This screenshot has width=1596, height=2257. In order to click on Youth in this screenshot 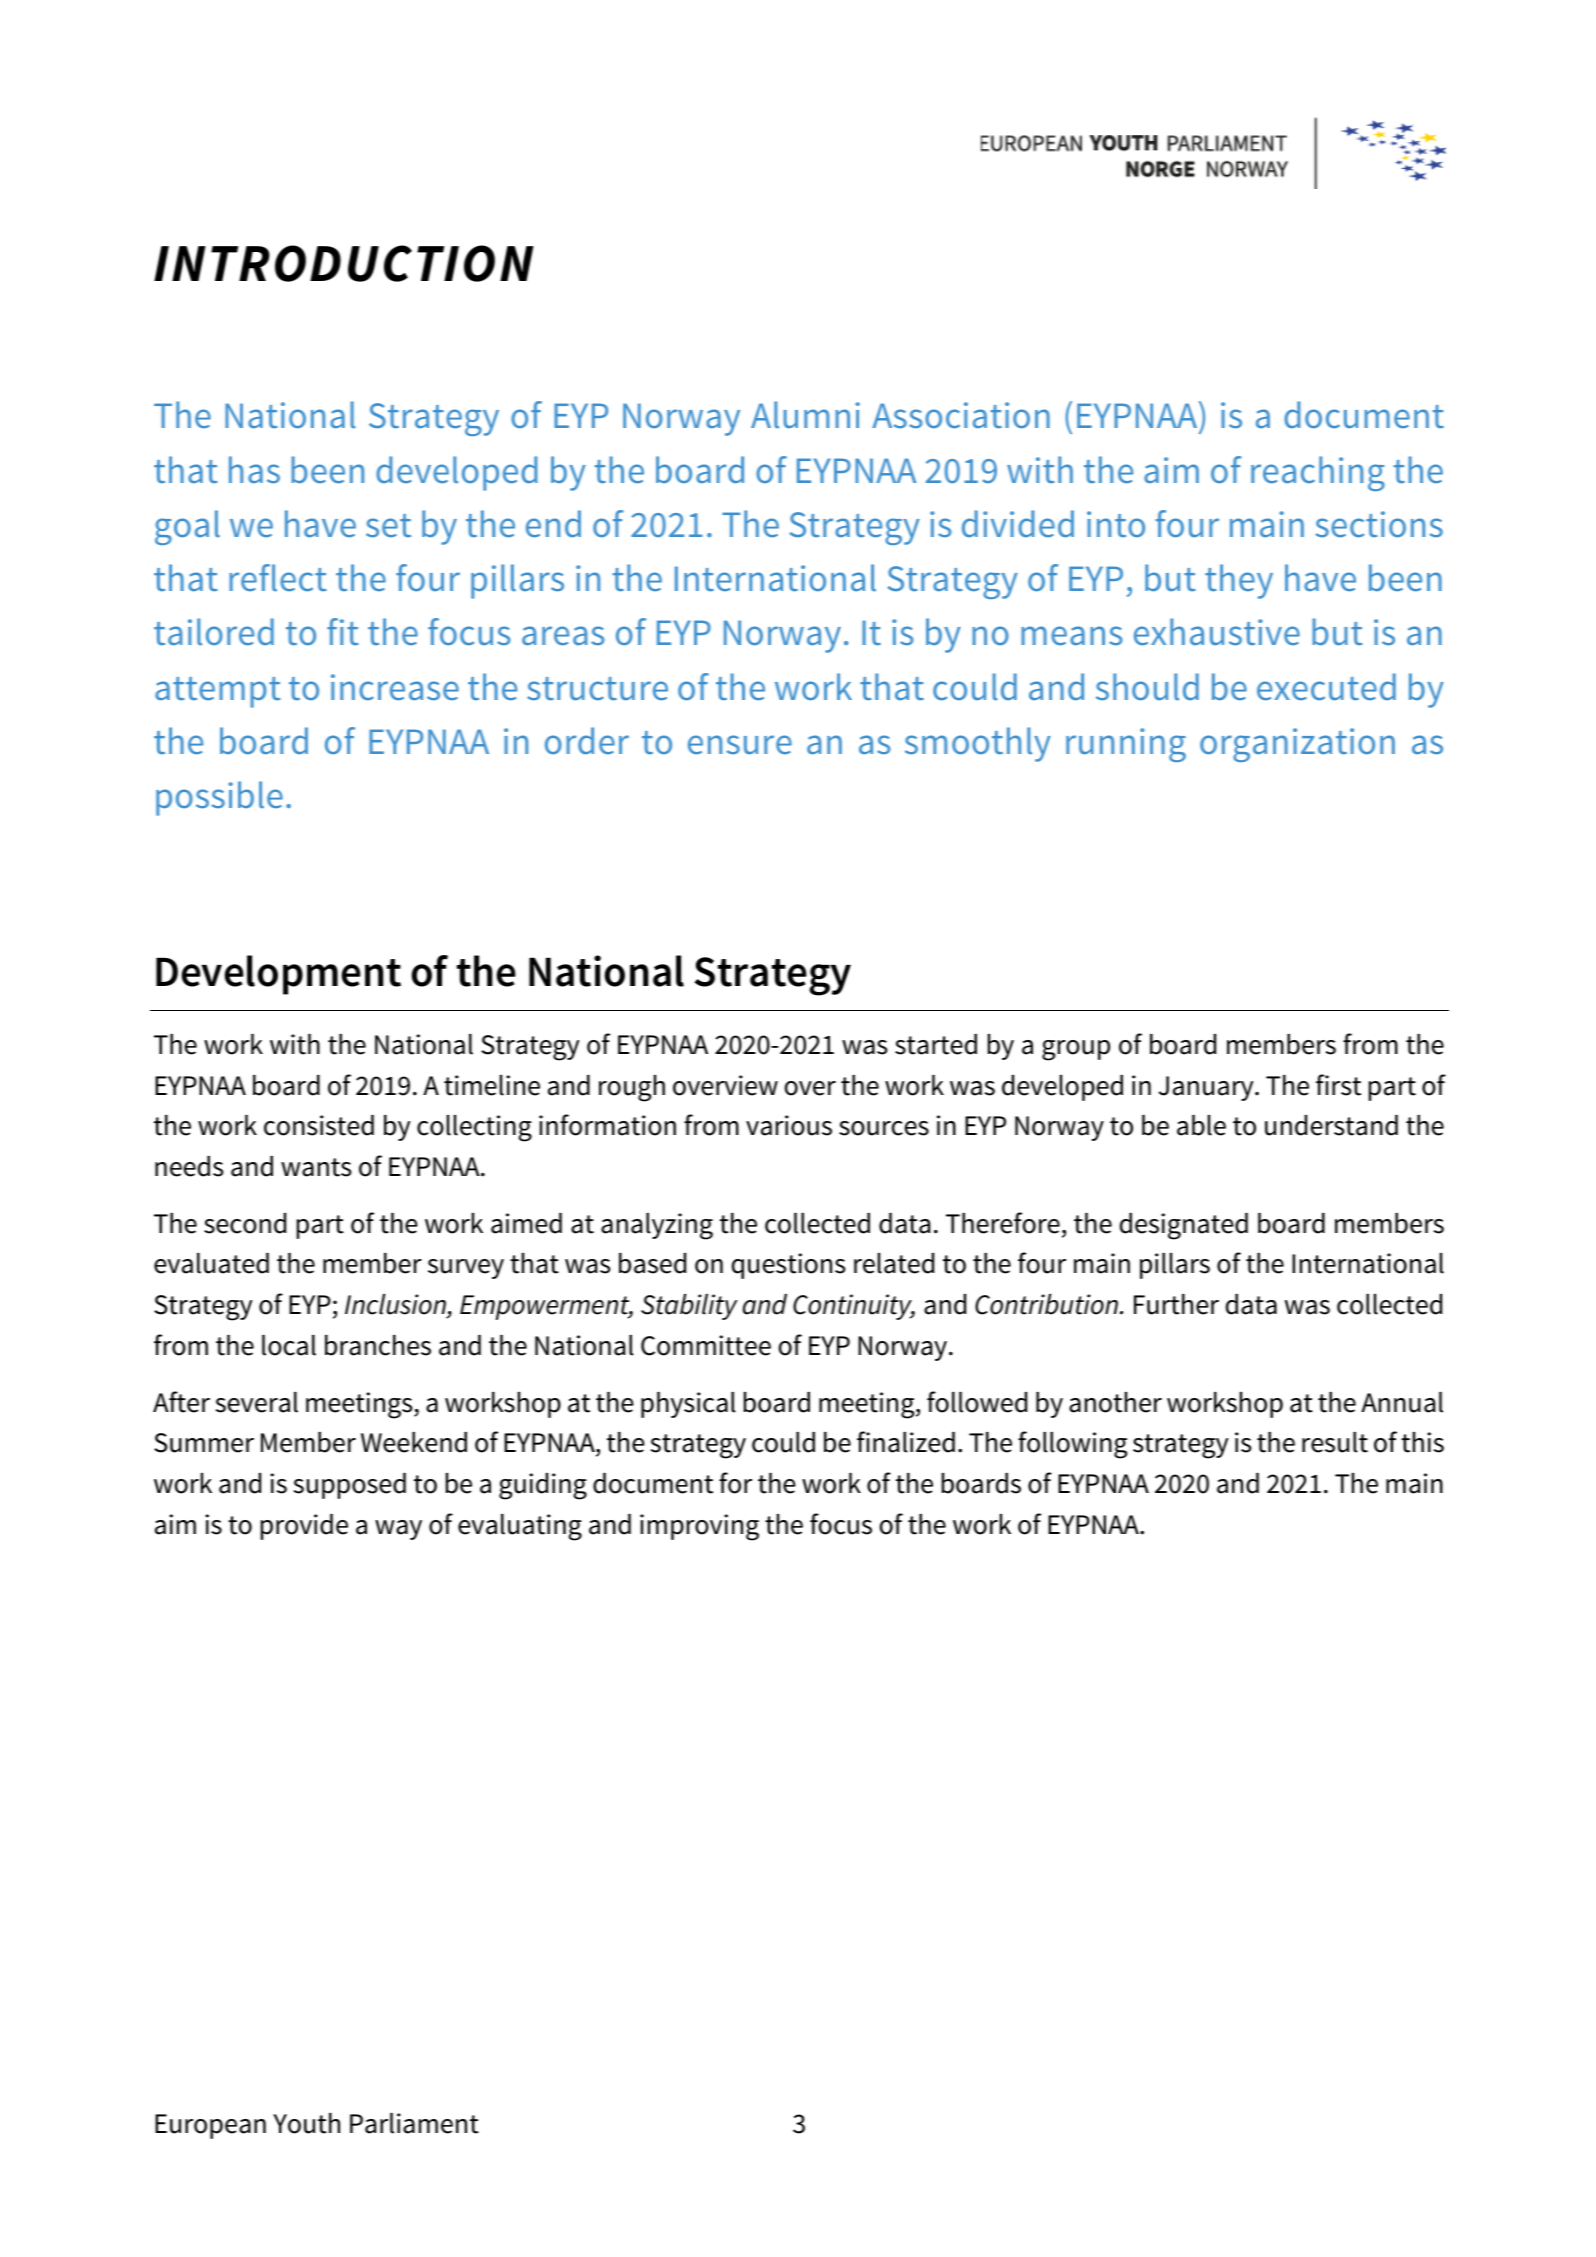, I will do `click(306, 2123)`.
